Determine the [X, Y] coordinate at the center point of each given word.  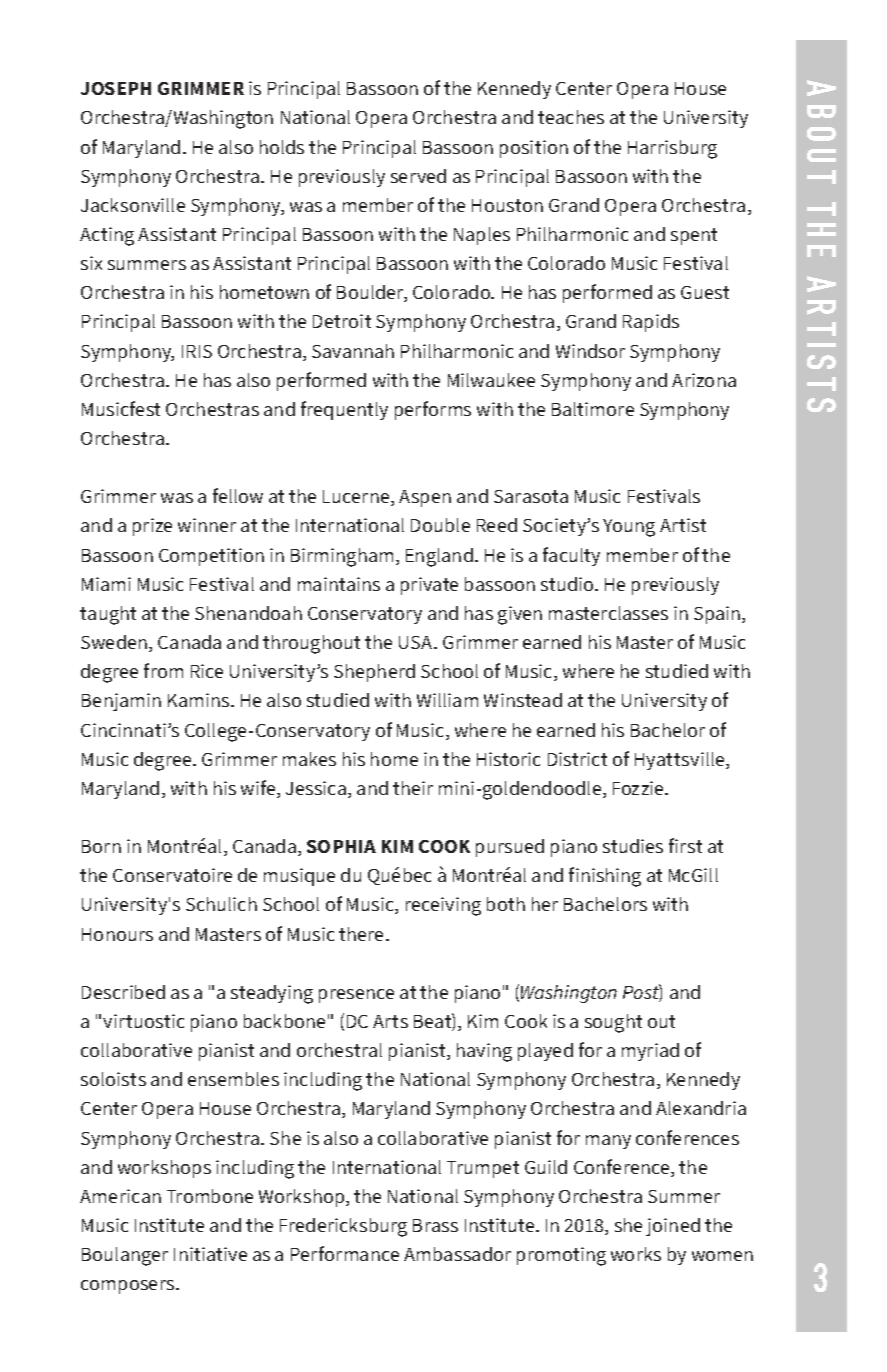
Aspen [425, 498]
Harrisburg [672, 149]
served [418, 176]
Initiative [210, 1254]
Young [629, 528]
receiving [443, 906]
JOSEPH [116, 88]
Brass [435, 1225]
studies [633, 846]
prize [152, 527]
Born [101, 846]
